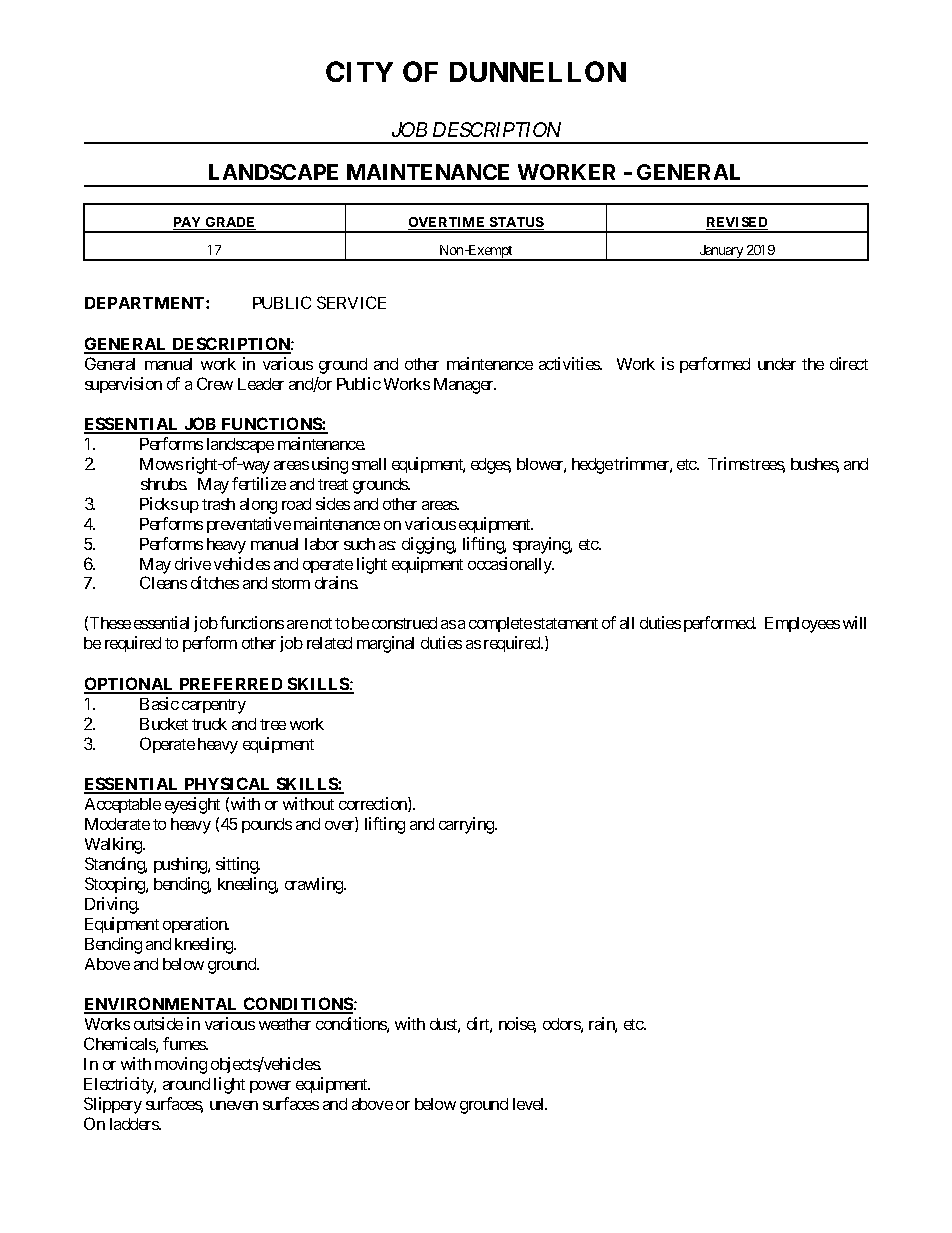 The width and height of the screenshot is (952, 1233). I want to click on around, so click(186, 1084).
